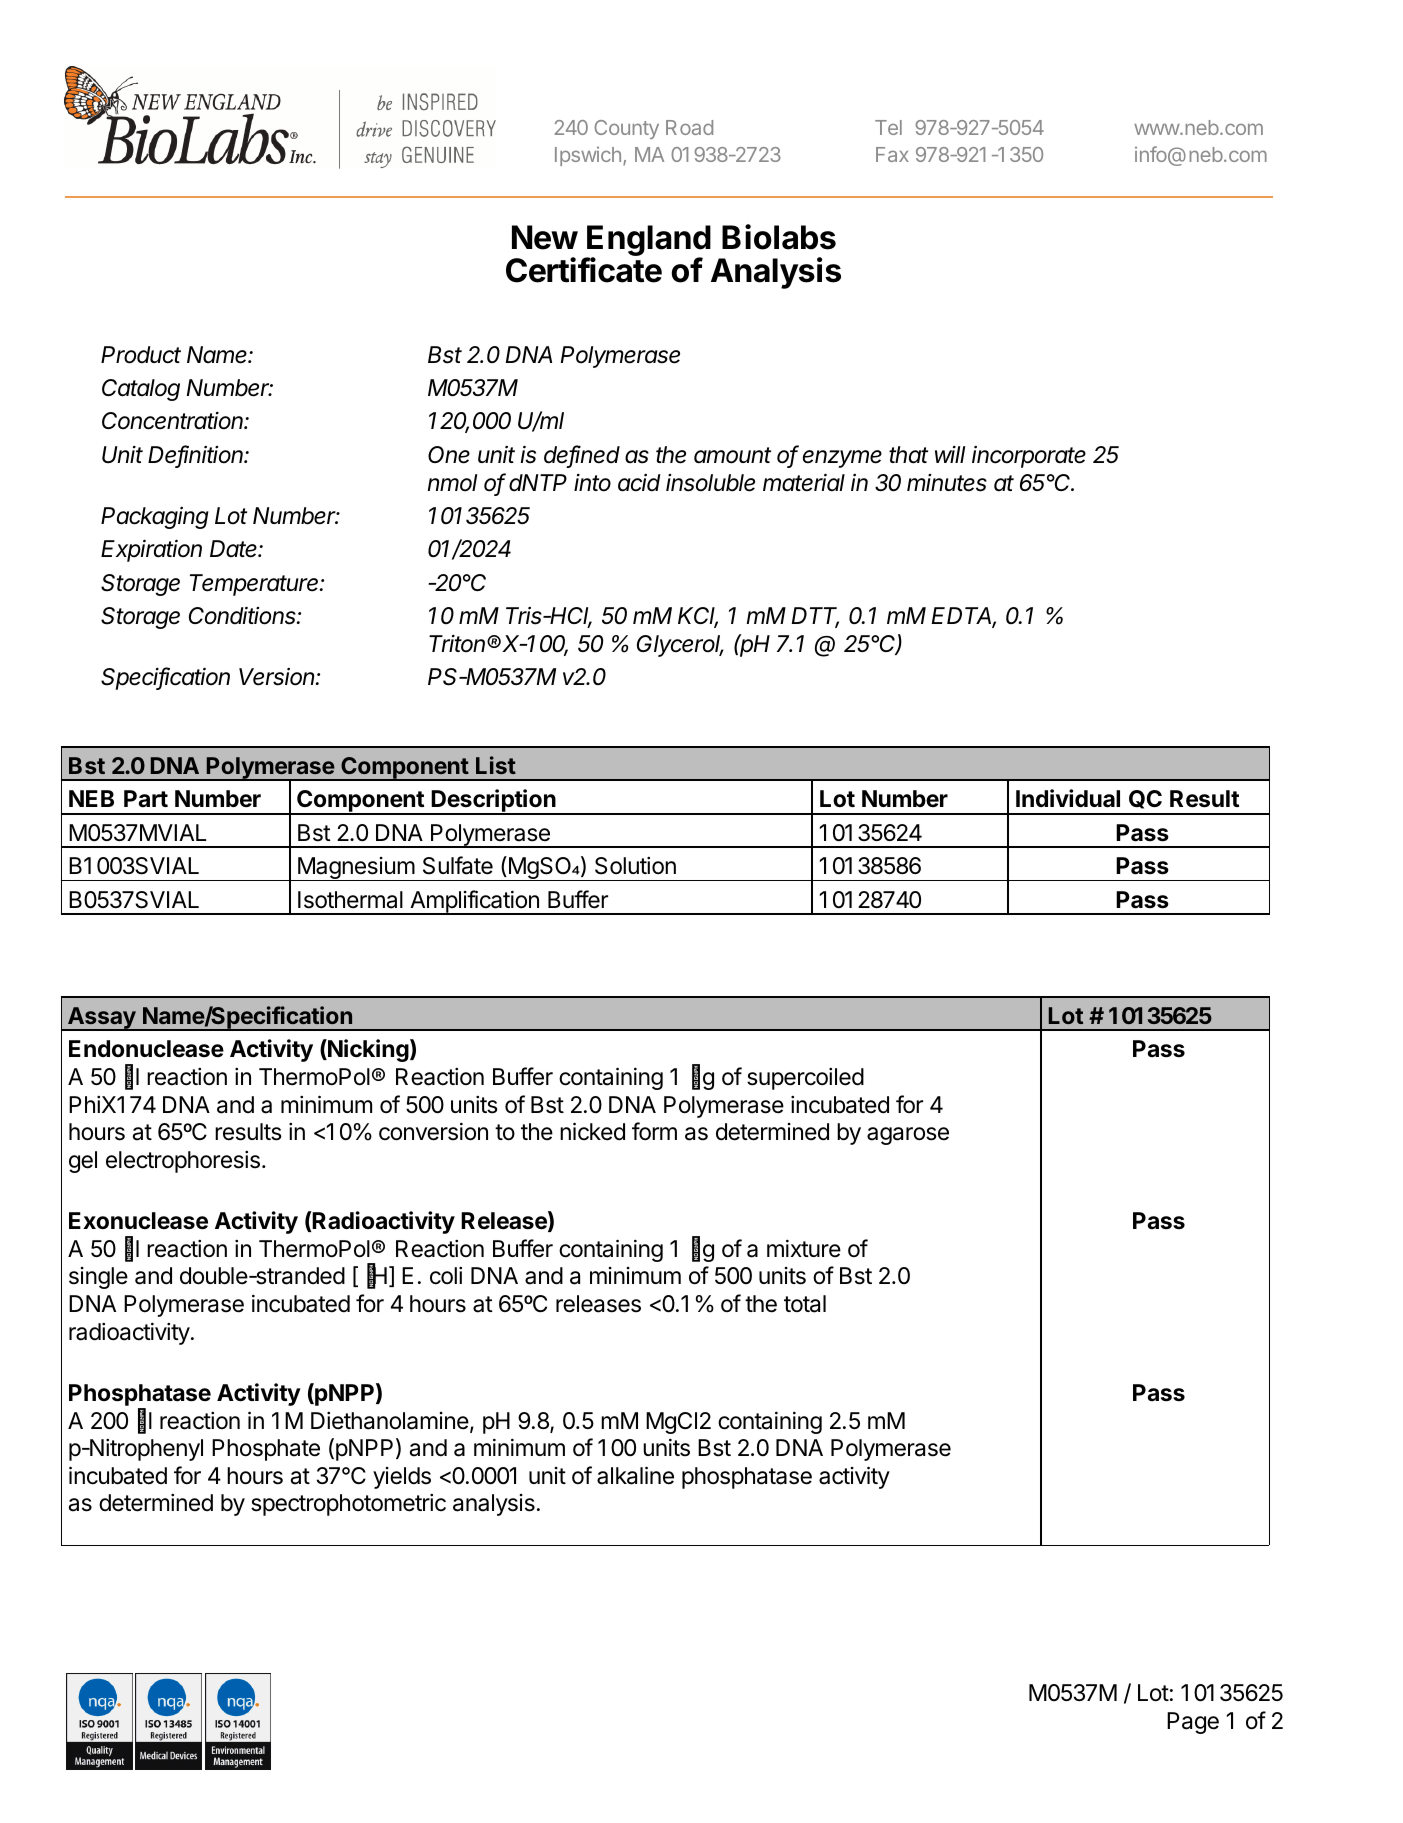 Image resolution: width=1403 pixels, height=1823 pixels. I want to click on Individual, so click(1068, 798).
